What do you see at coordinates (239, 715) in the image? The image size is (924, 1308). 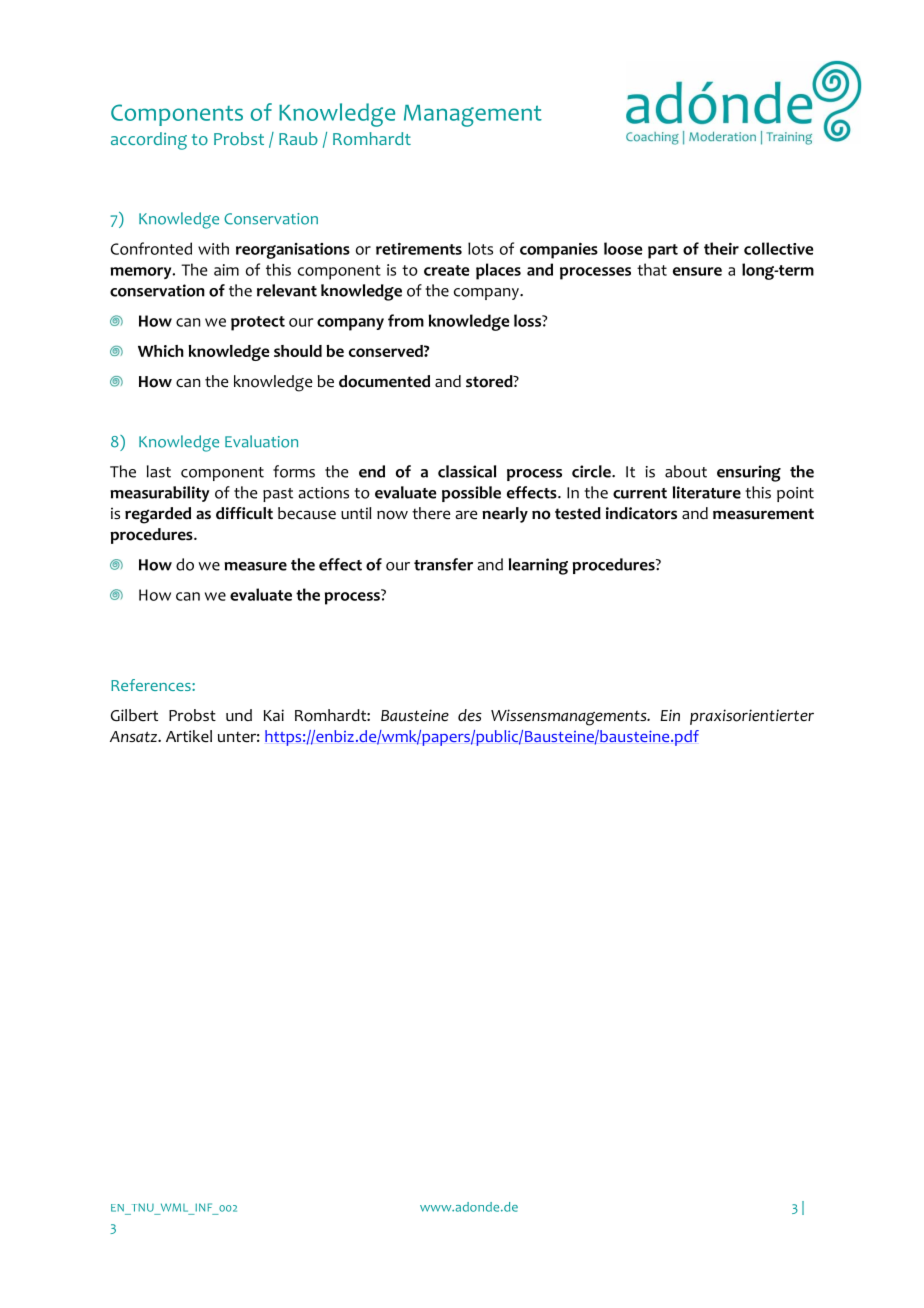 I see `und` at bounding box center [239, 715].
